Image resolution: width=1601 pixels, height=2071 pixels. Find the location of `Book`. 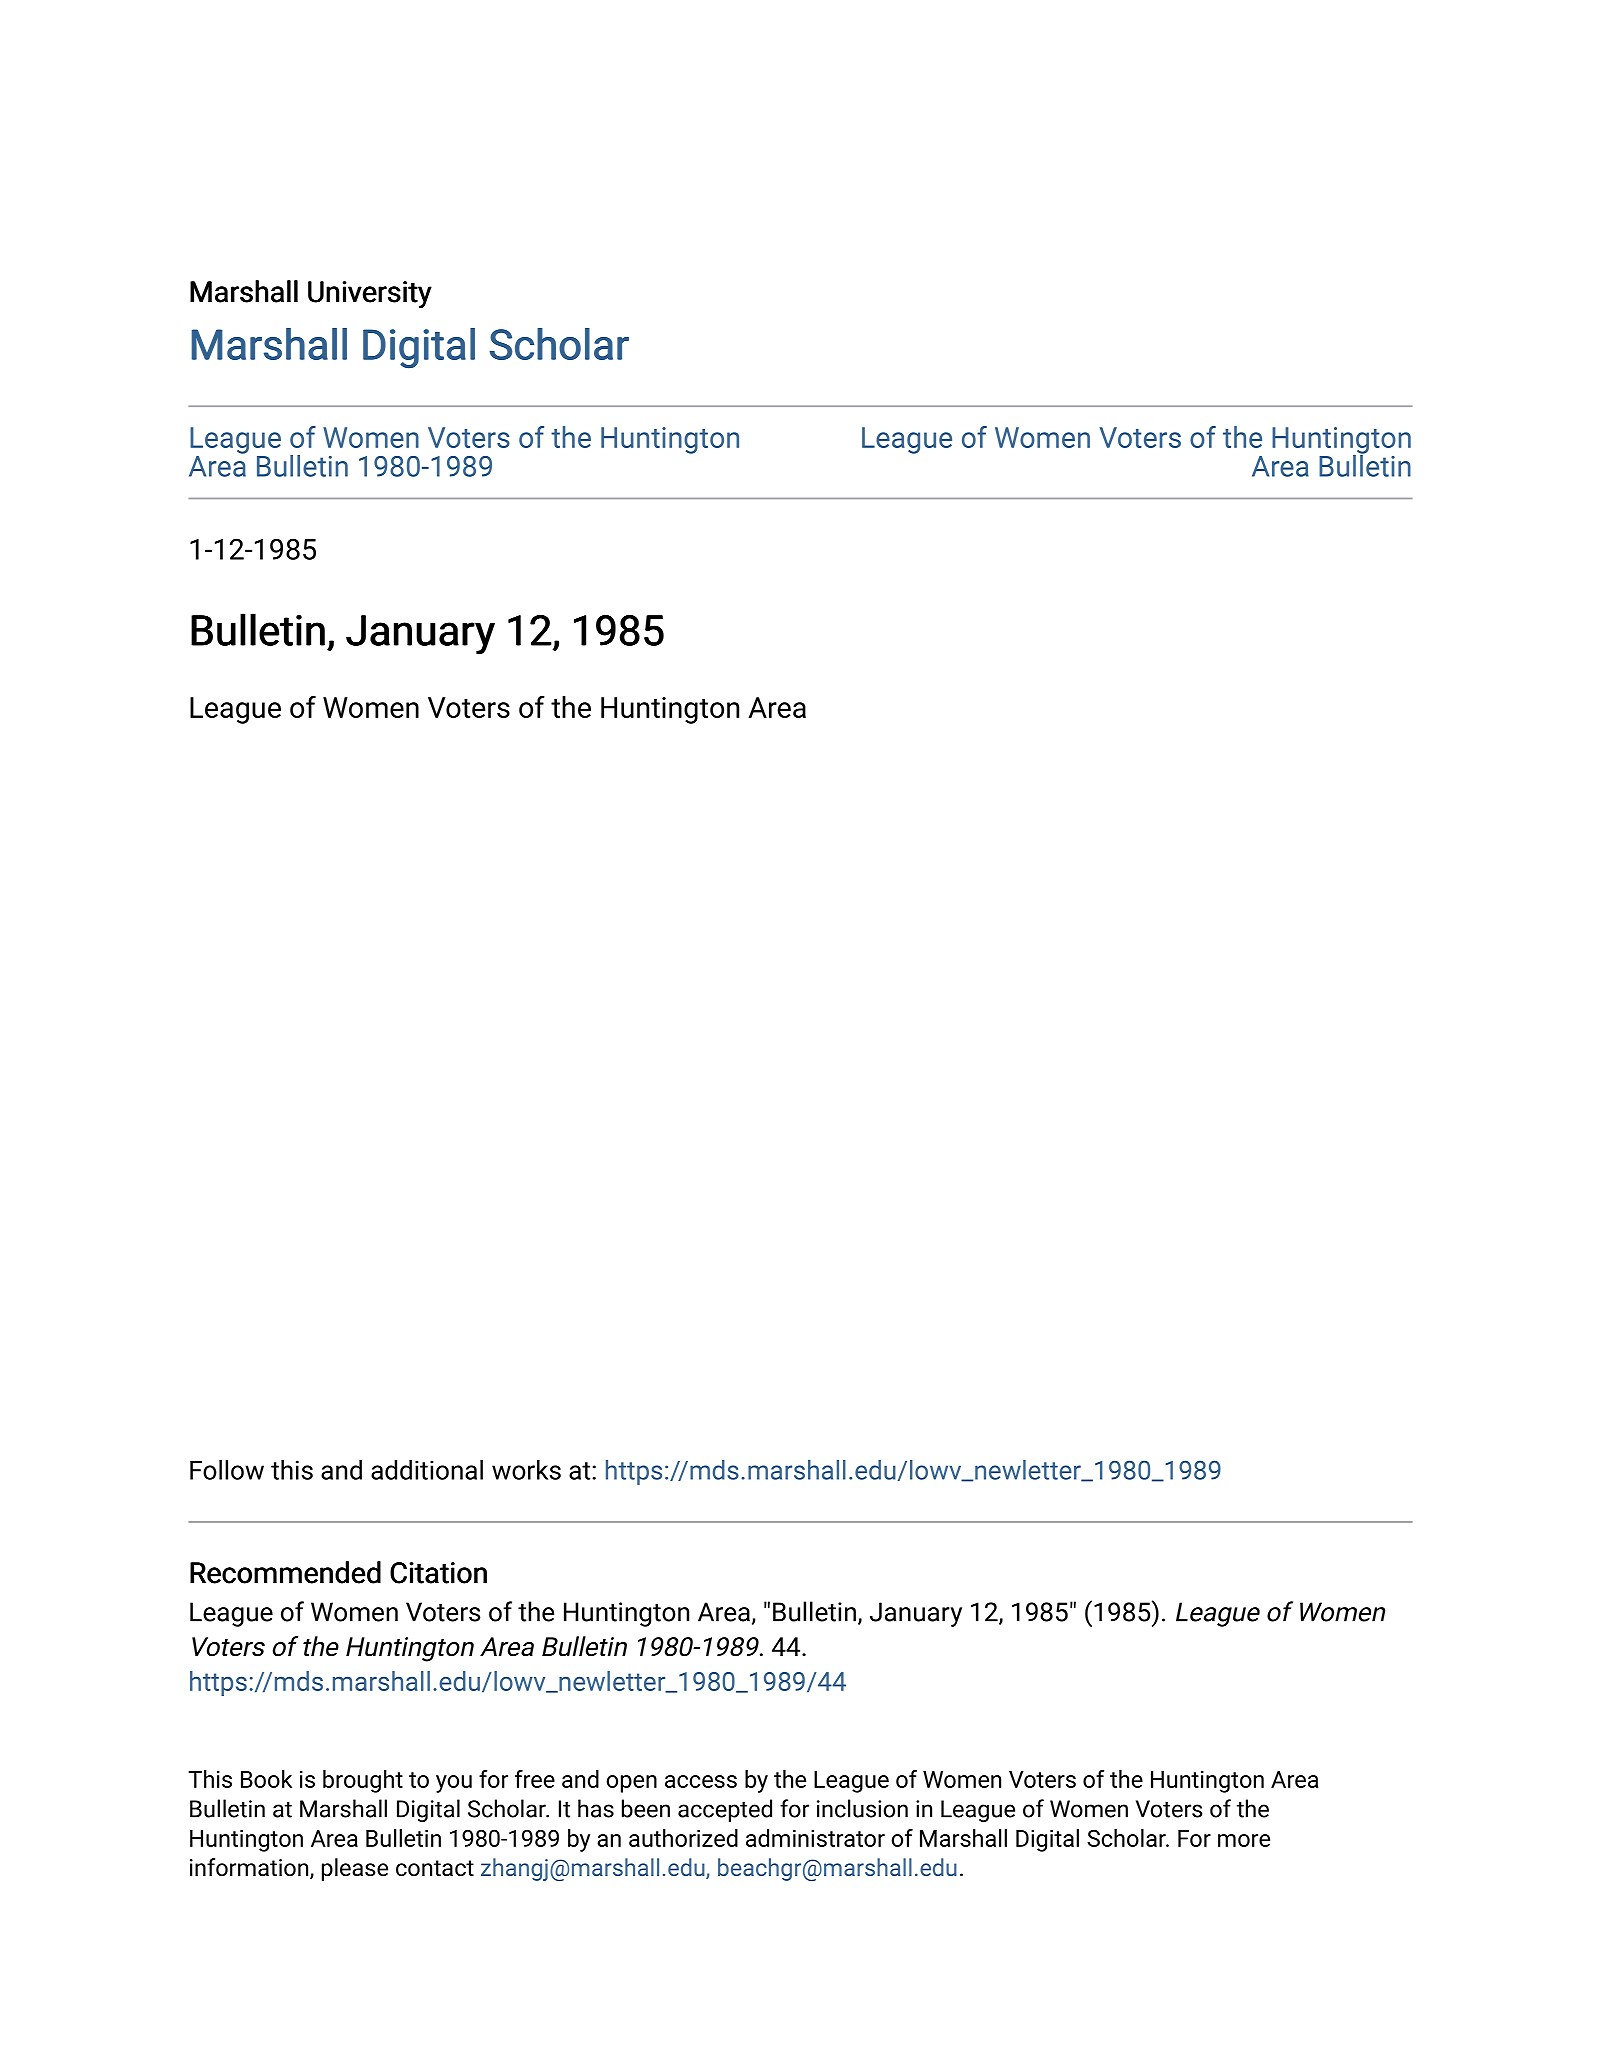

Book is located at coordinates (266, 1779).
